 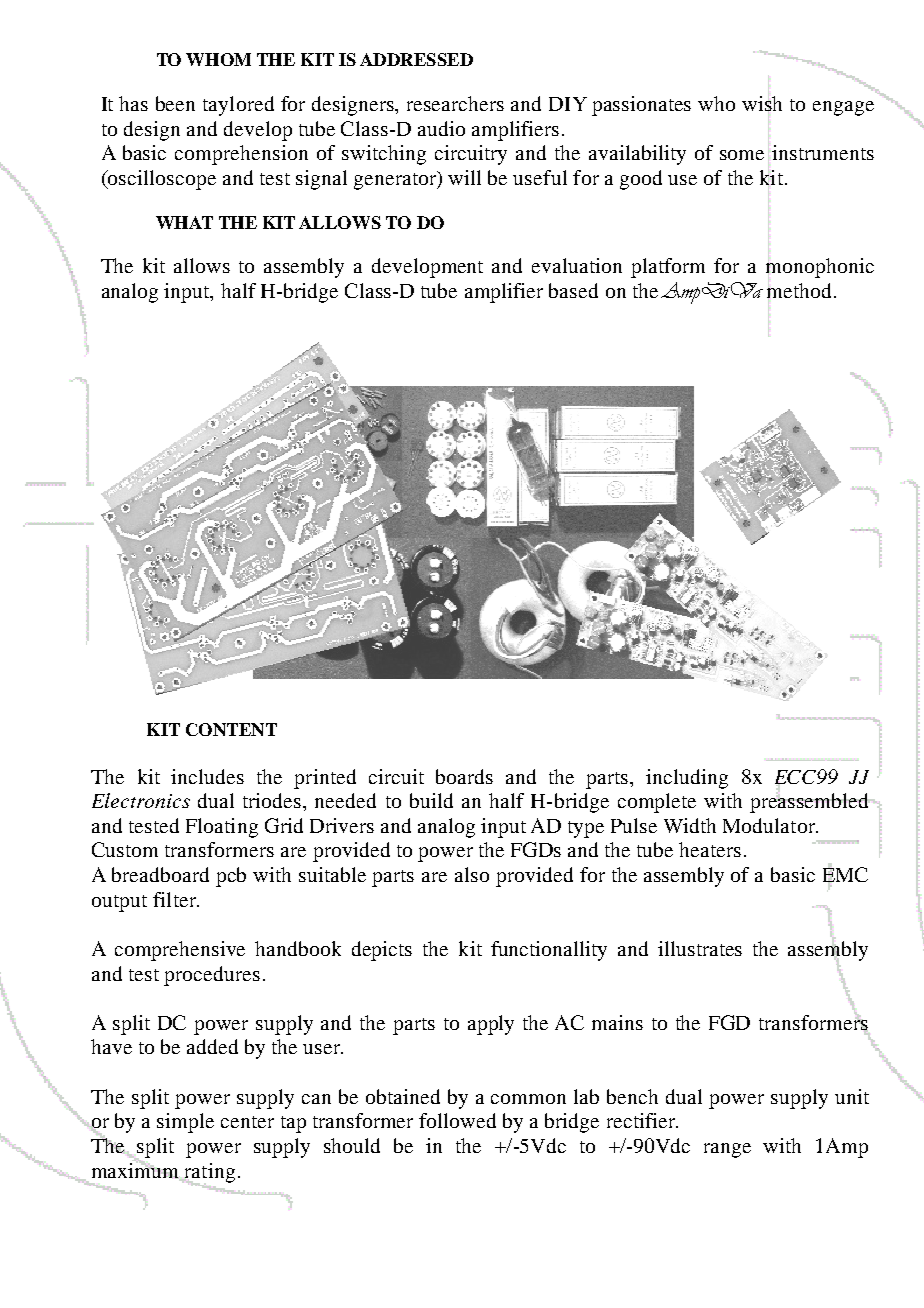 What do you see at coordinates (762, 103) in the page?
I see `wish` at bounding box center [762, 103].
